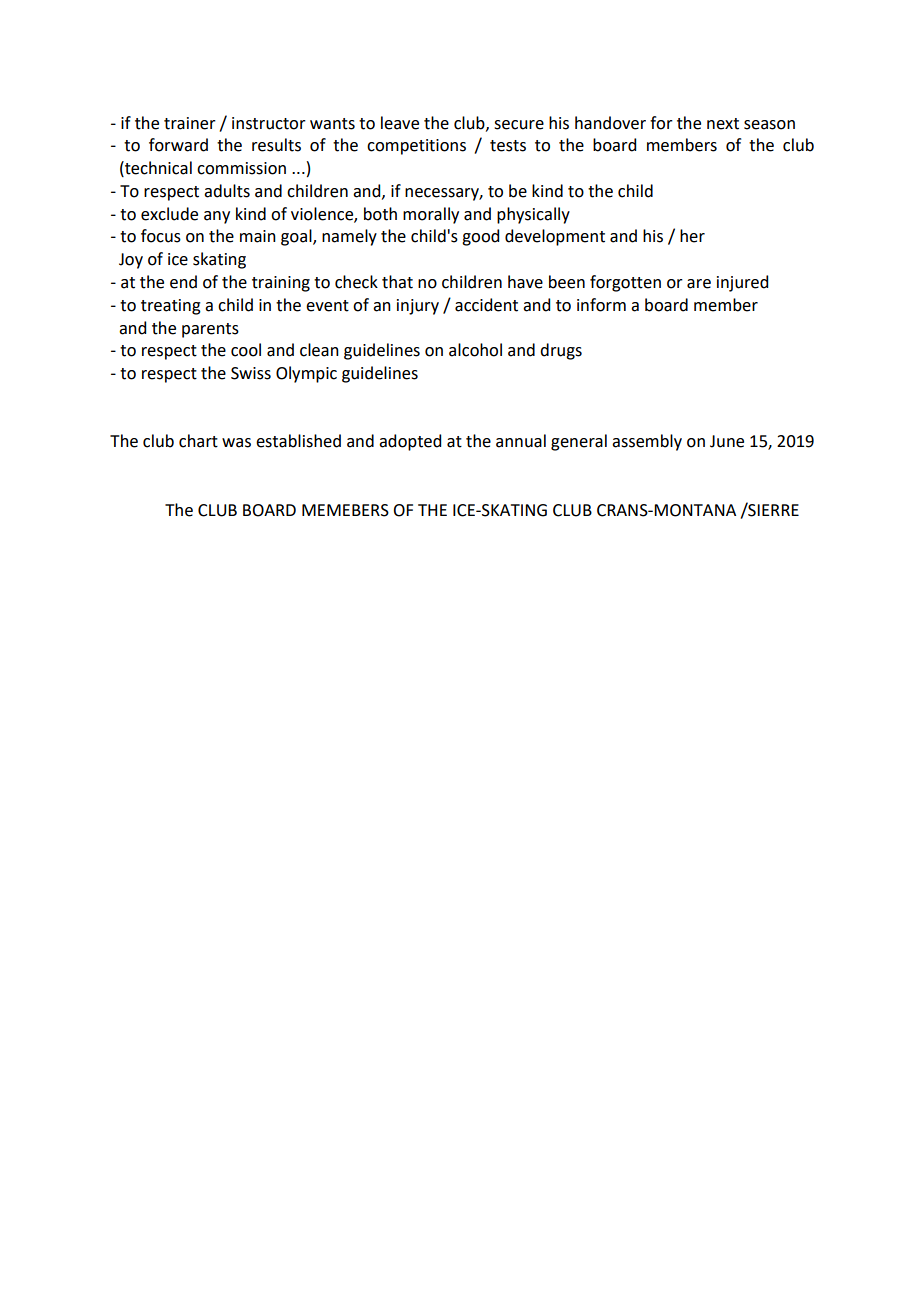 The height and width of the screenshot is (1308, 924). I want to click on adopted, so click(410, 442).
